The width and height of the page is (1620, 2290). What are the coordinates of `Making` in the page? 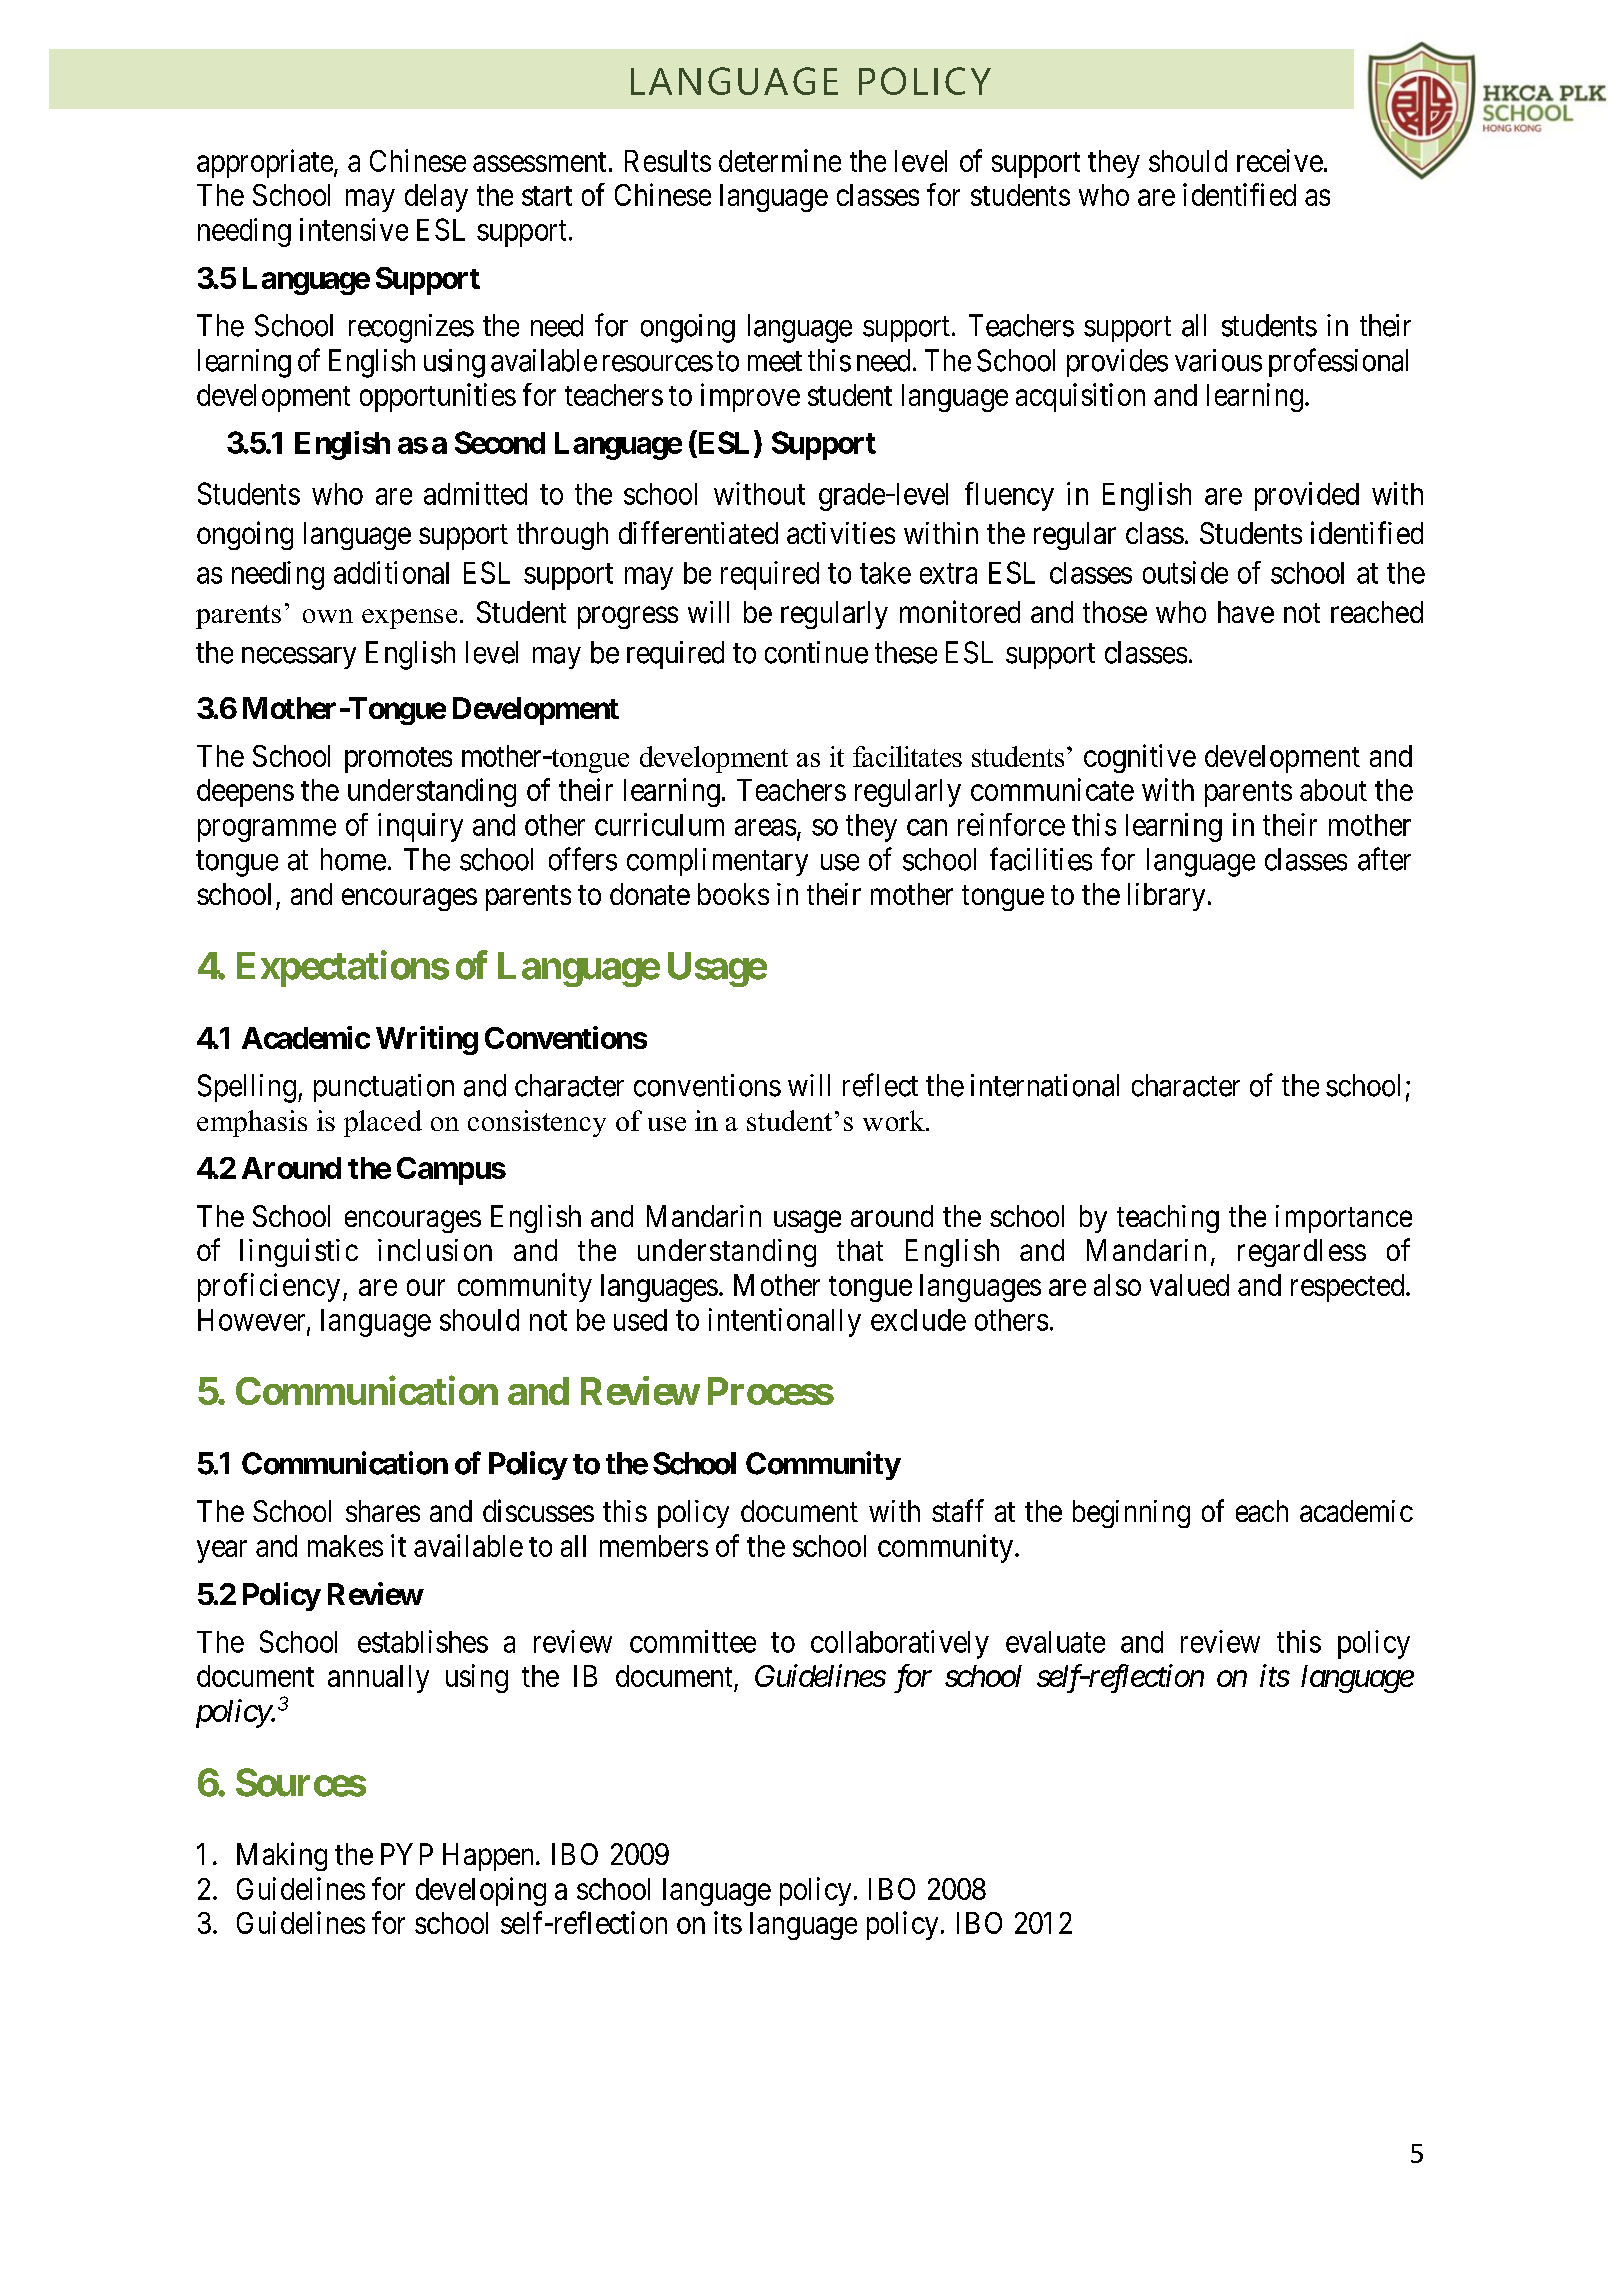 It's located at (282, 1856).
